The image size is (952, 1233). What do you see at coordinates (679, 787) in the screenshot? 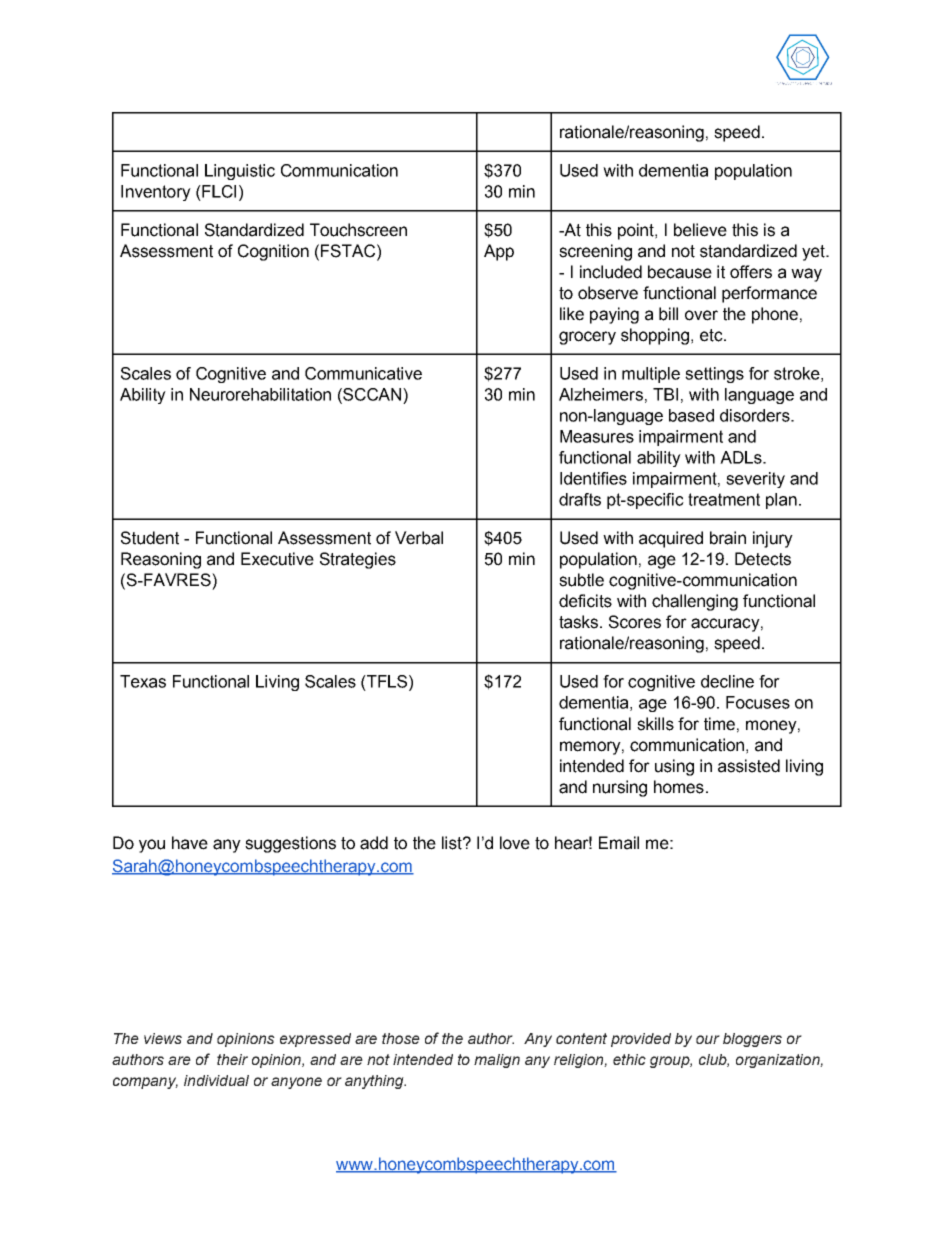
I see `homes` at bounding box center [679, 787].
